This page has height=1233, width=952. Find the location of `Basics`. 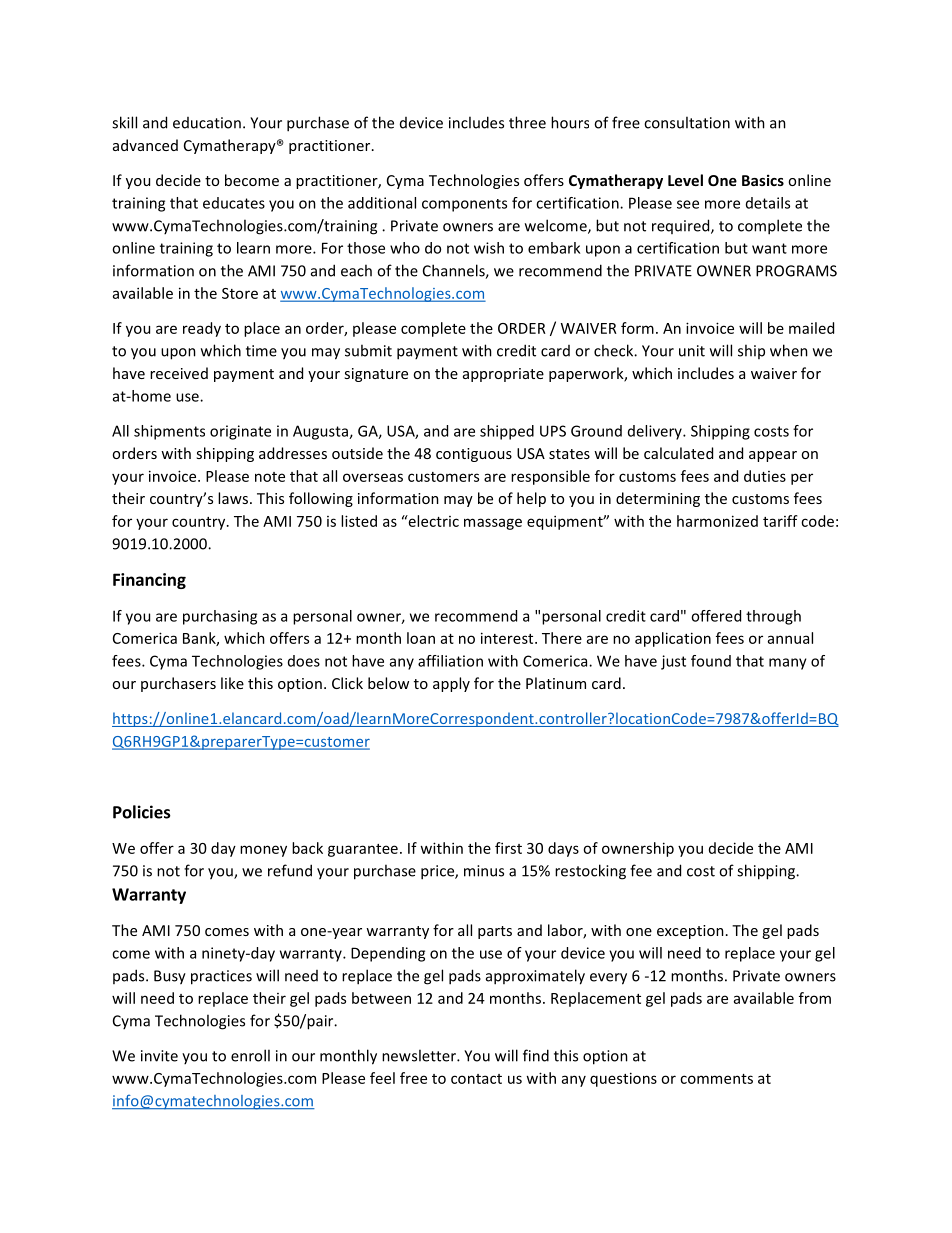

Basics is located at coordinates (763, 180).
